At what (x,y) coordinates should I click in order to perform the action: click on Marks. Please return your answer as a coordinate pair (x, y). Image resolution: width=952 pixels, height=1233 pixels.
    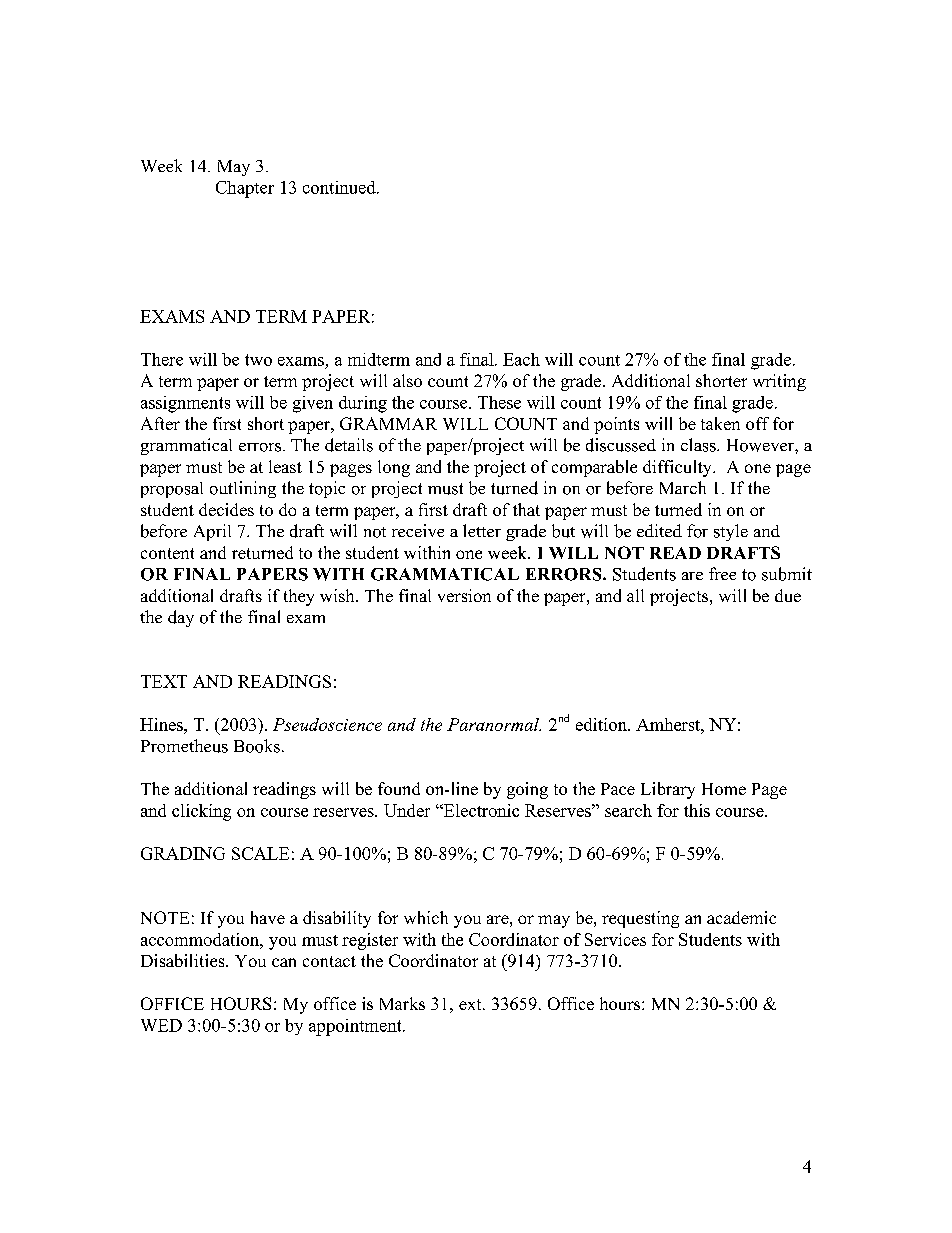
    Looking at the image, I should click on (402, 1003).
